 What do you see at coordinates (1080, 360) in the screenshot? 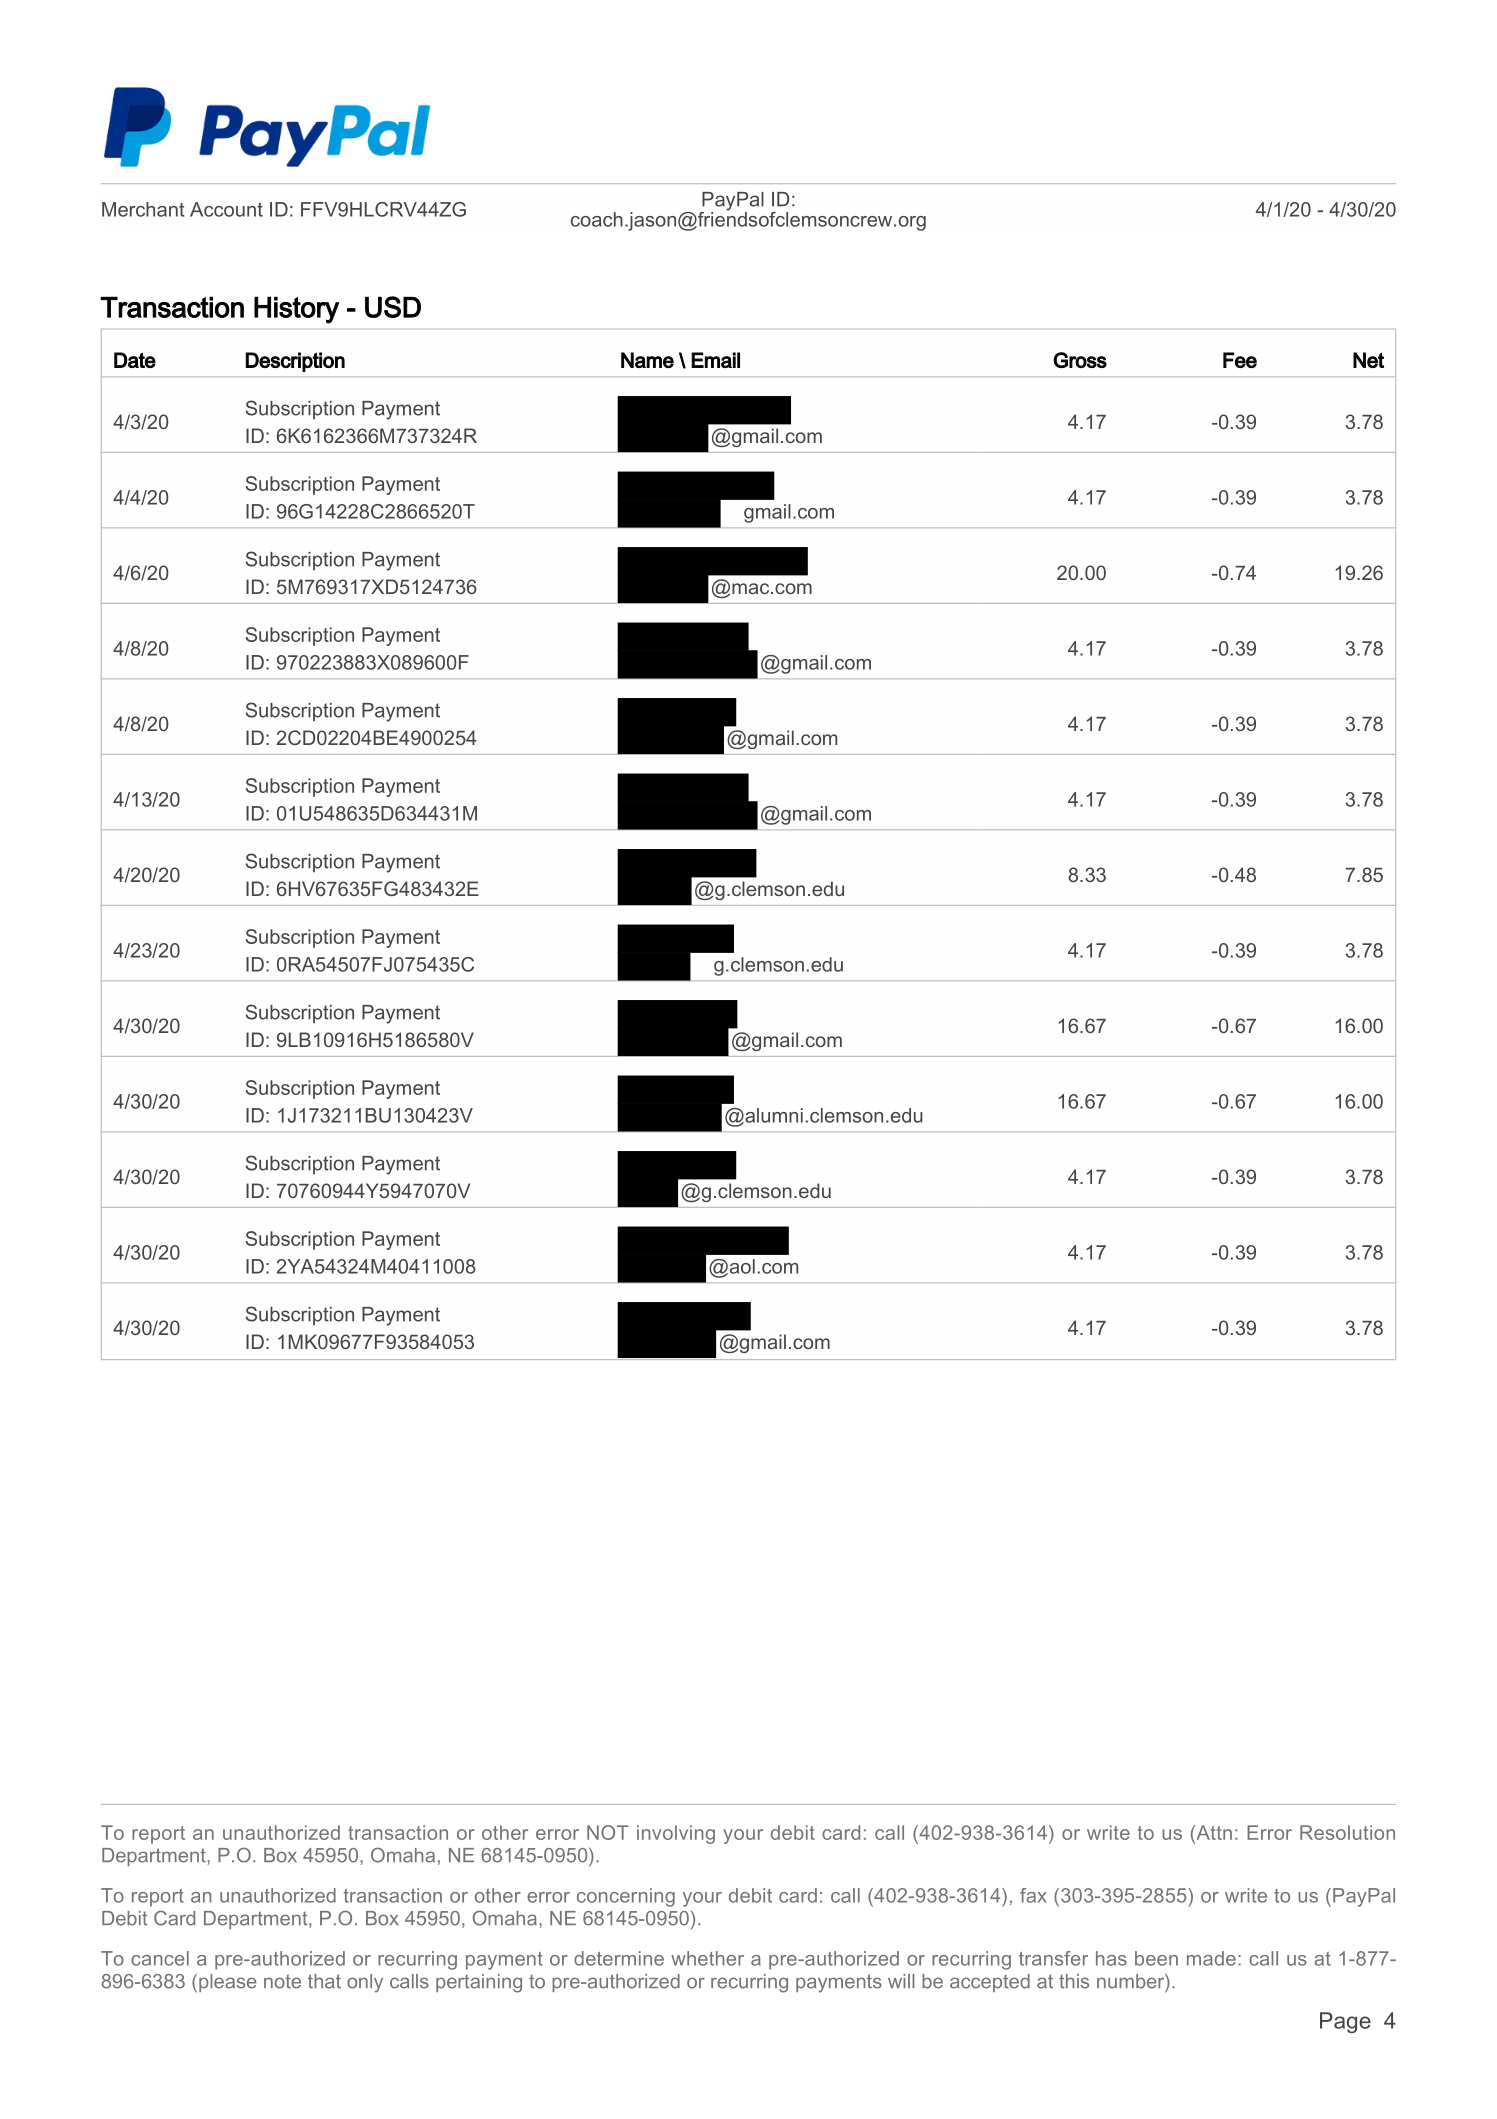
I see `Gross` at bounding box center [1080, 360].
